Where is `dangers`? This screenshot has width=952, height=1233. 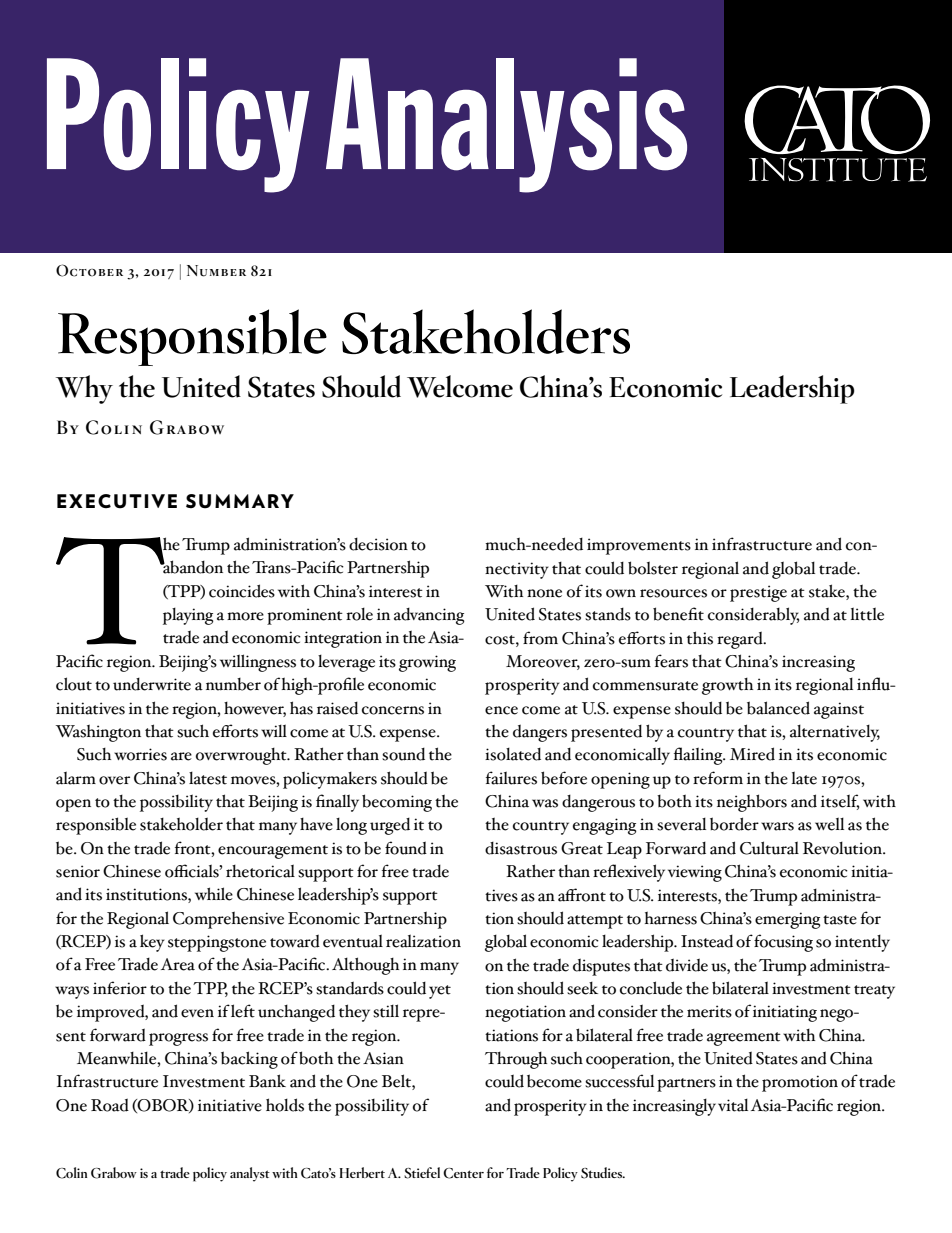 dangers is located at coordinates (540, 733).
